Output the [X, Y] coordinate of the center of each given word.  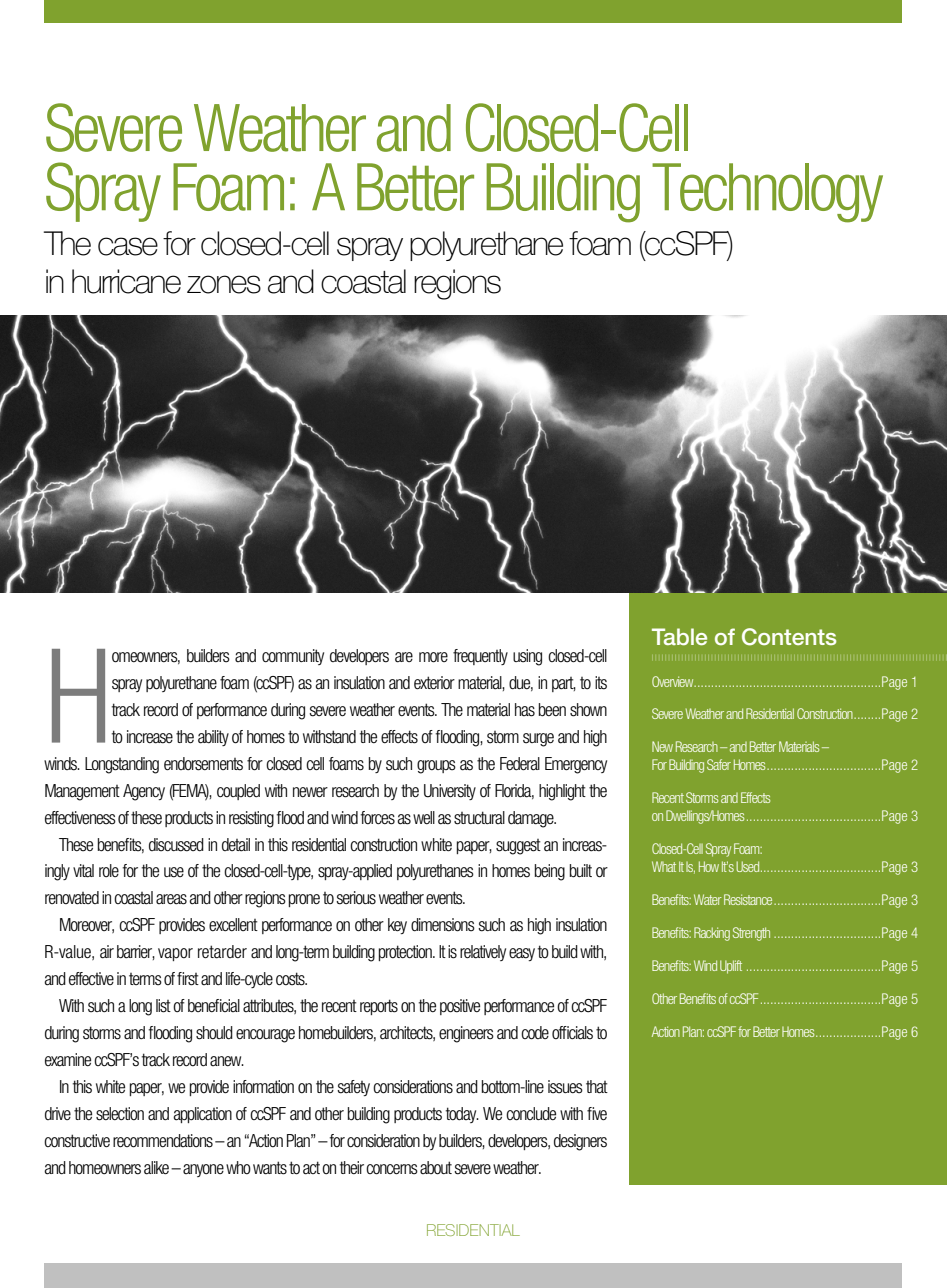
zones [224, 284]
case [128, 246]
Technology [767, 193]
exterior [434, 683]
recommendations [163, 1141]
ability [213, 738]
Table [679, 636]
